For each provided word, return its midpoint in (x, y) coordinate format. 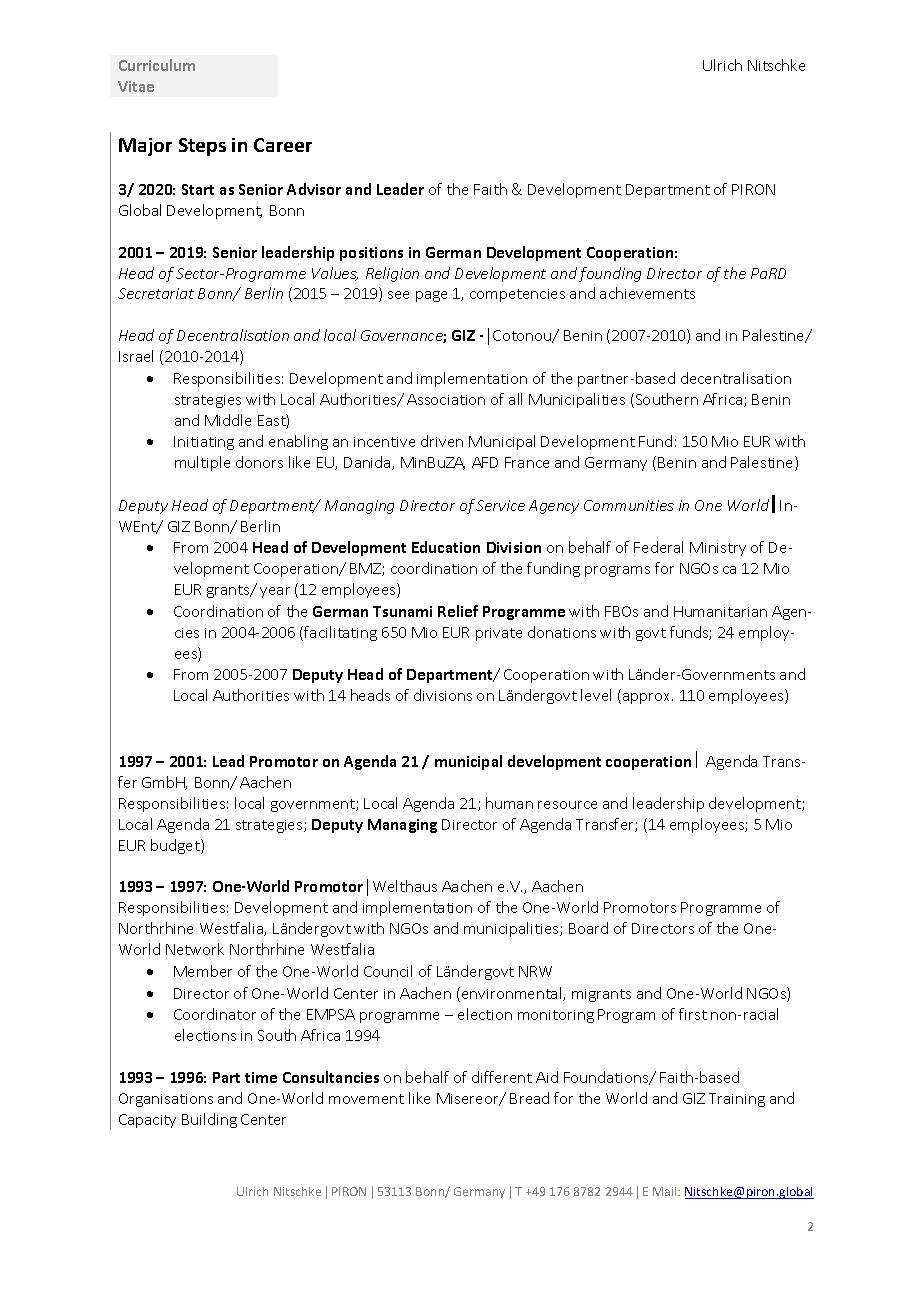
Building (209, 1120)
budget (176, 846)
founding (610, 274)
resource (567, 805)
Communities (629, 505)
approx (648, 698)
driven (442, 441)
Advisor (314, 189)
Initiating (204, 443)
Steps (202, 147)
